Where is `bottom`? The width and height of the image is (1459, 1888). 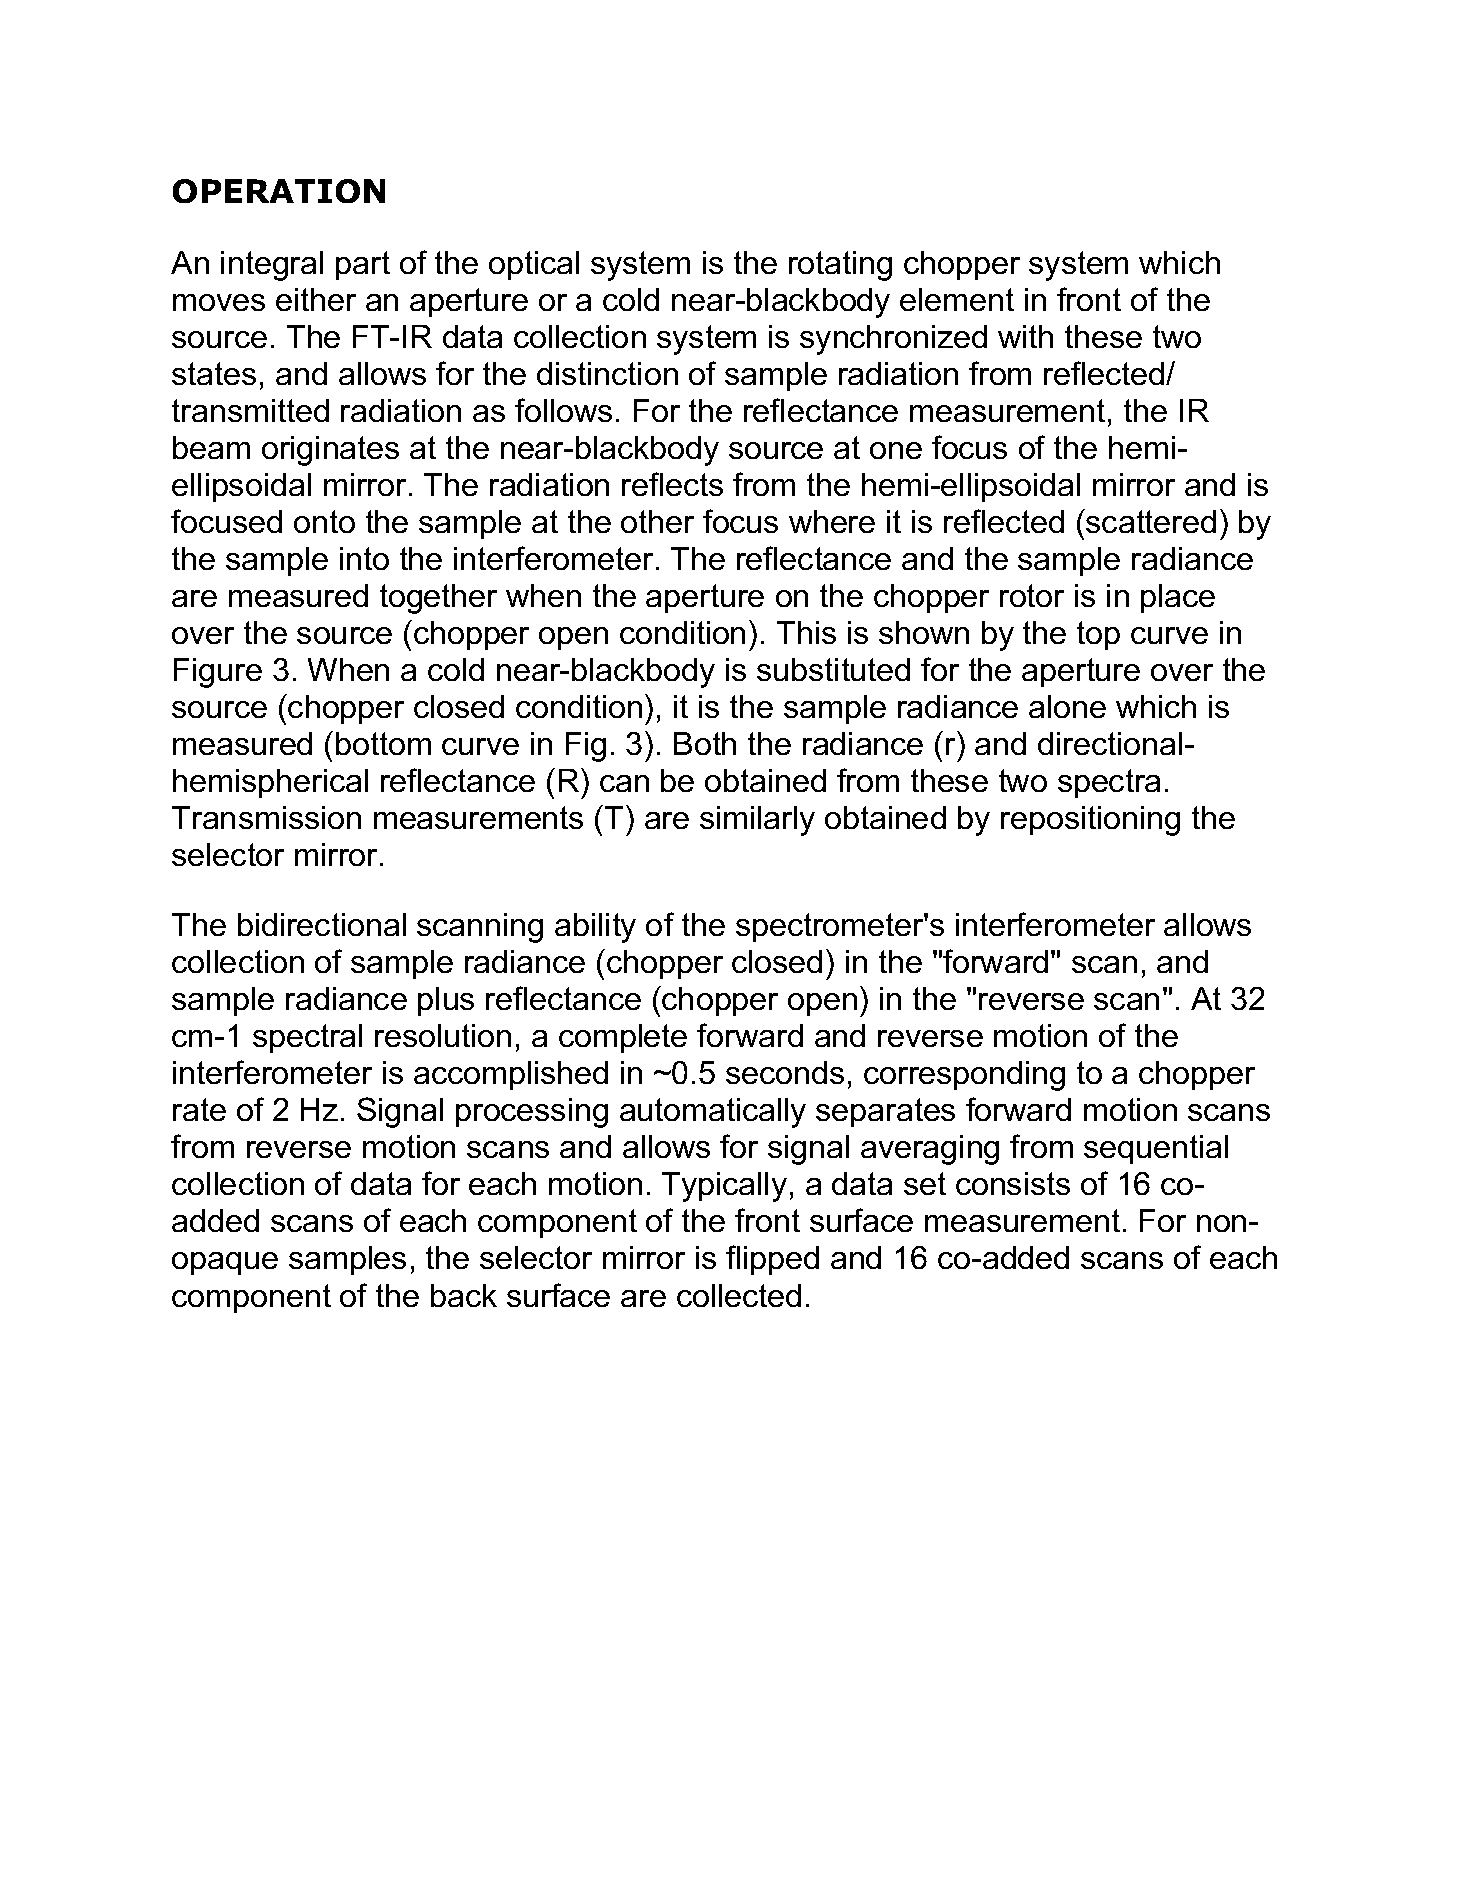
bottom is located at coordinates (383, 743).
